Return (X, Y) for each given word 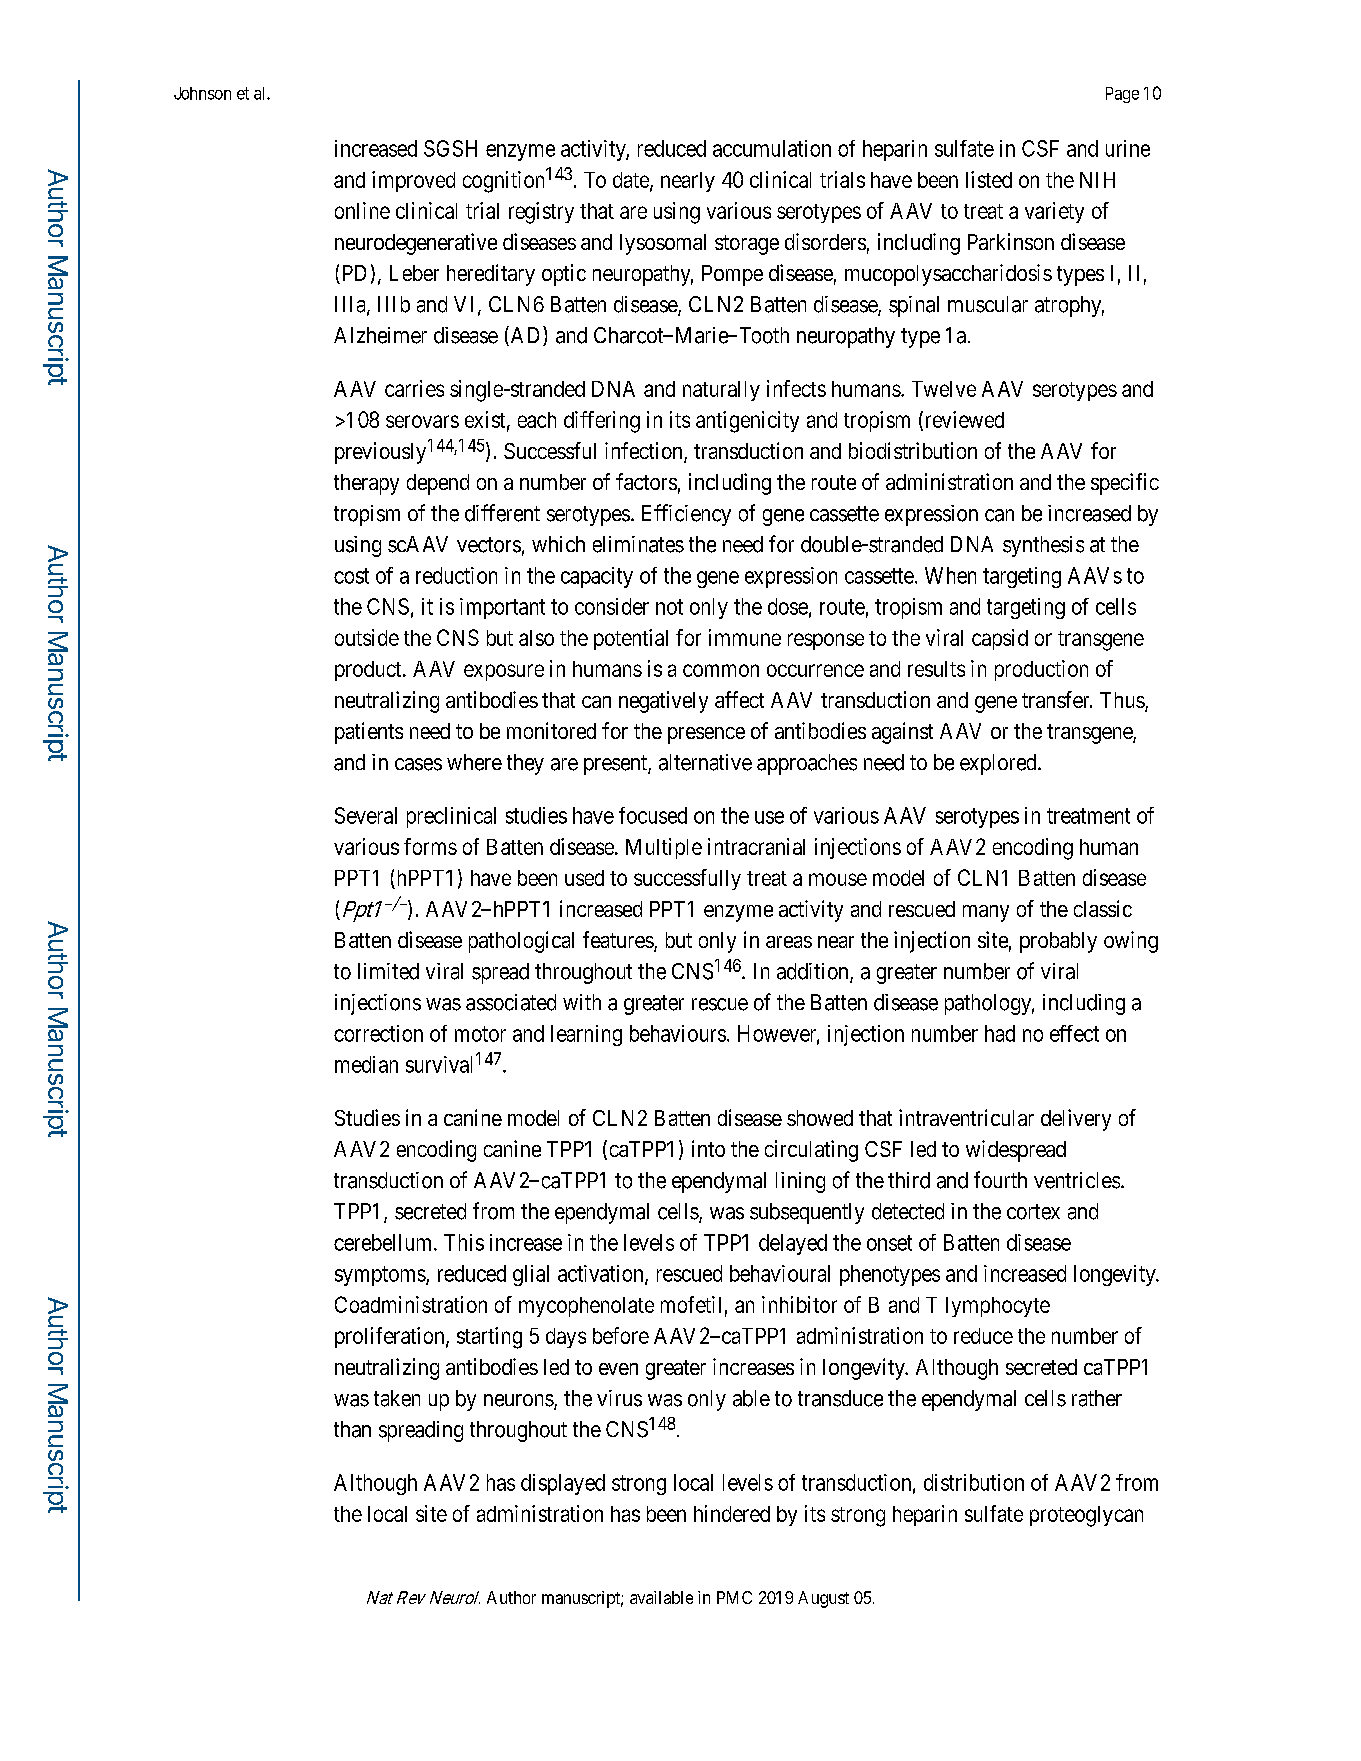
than (352, 1429)
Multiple (664, 848)
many (986, 913)
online (362, 210)
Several (366, 815)
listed (989, 179)
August (823, 1599)
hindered (732, 1513)
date (632, 181)
